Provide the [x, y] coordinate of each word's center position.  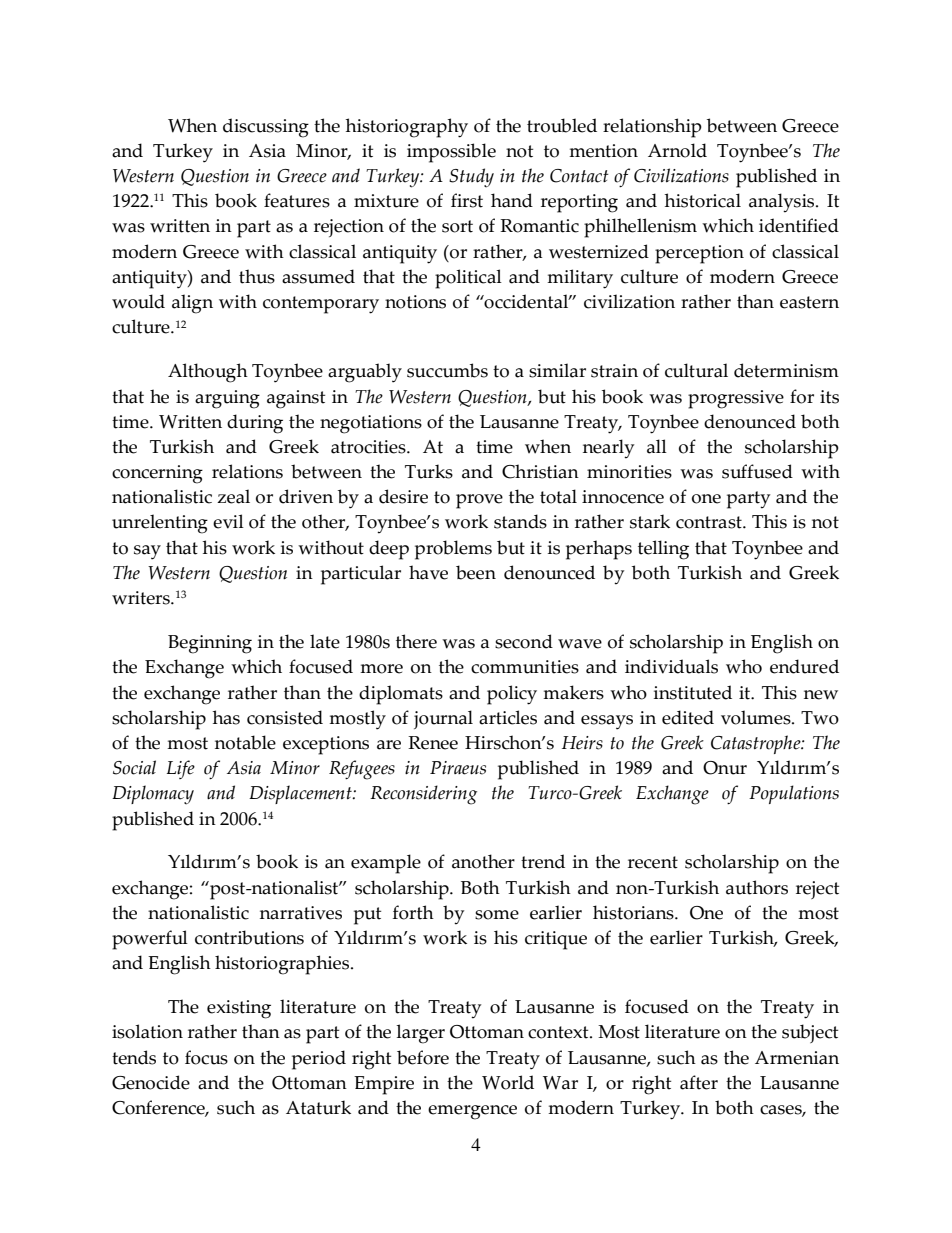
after [699, 1082]
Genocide [151, 1082]
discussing [266, 128]
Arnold [677, 150]
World [508, 1082]
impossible [451, 153]
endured [804, 666]
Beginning [210, 644]
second [524, 641]
